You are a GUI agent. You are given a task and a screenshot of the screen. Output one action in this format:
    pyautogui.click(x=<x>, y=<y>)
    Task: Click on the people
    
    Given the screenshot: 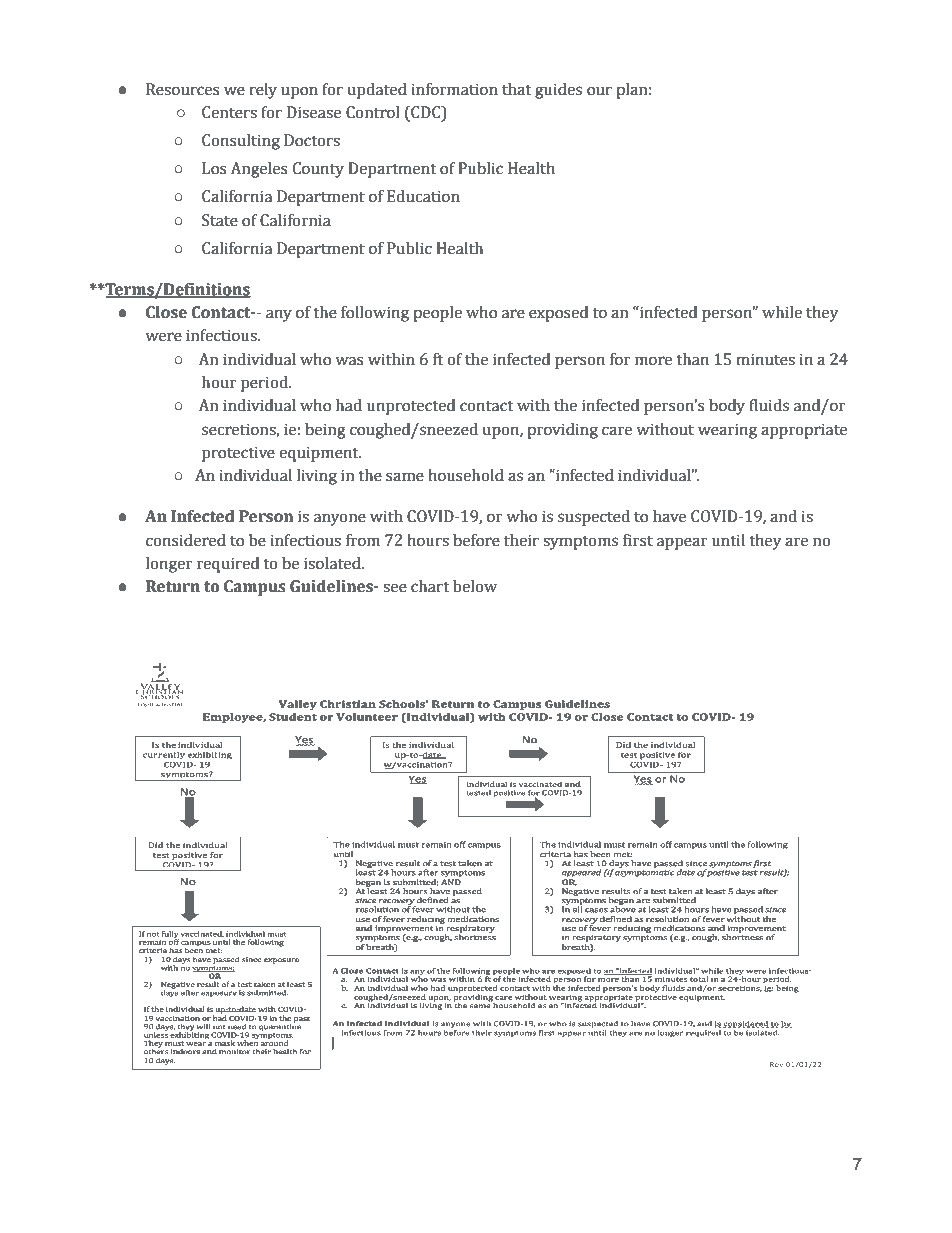 What is the action you would take?
    pyautogui.click(x=437, y=314)
